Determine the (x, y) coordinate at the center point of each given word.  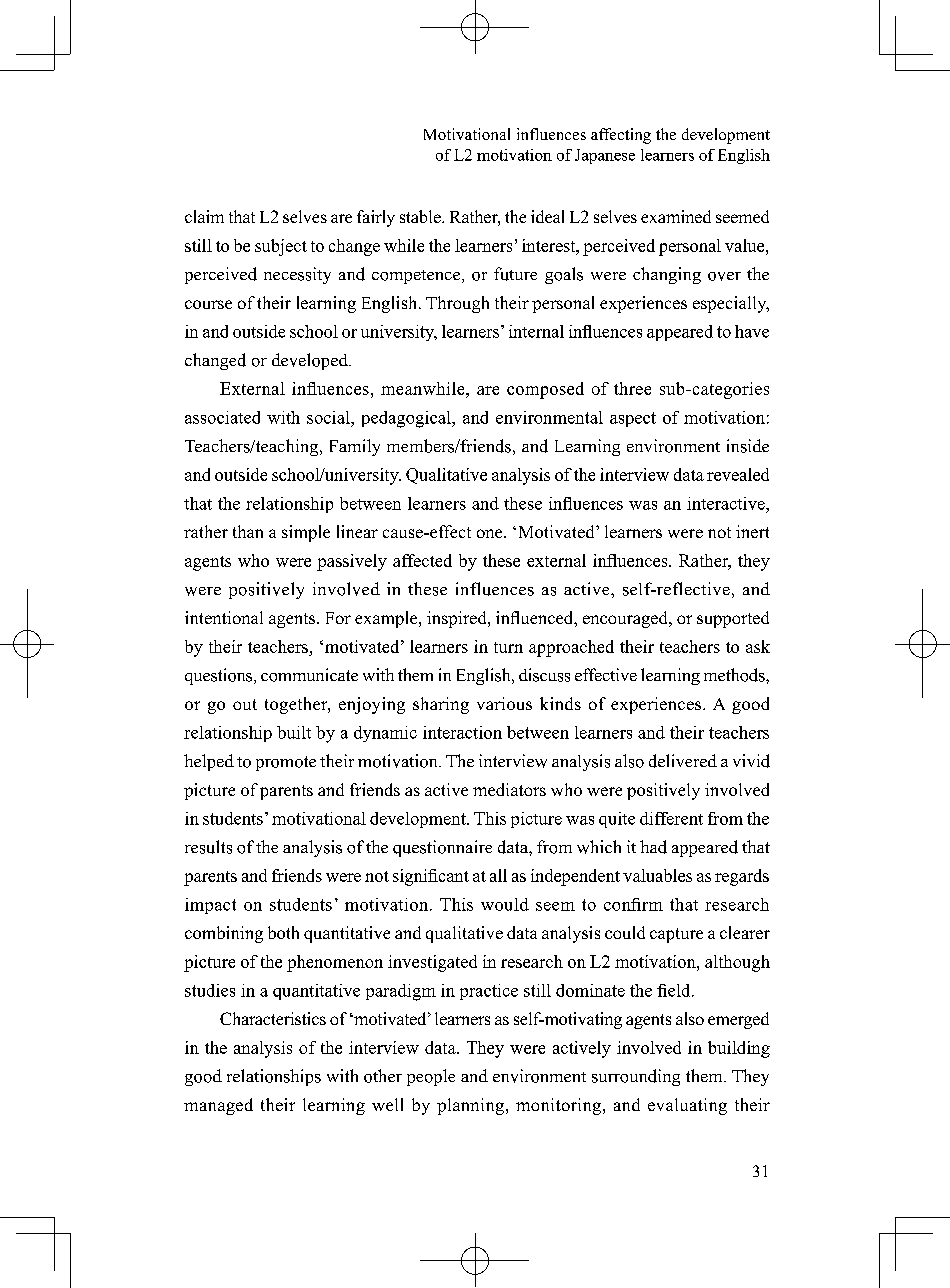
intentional (224, 617)
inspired (458, 619)
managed (218, 1106)
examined (676, 216)
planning (470, 1106)
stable (421, 216)
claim (204, 216)
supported (733, 619)
